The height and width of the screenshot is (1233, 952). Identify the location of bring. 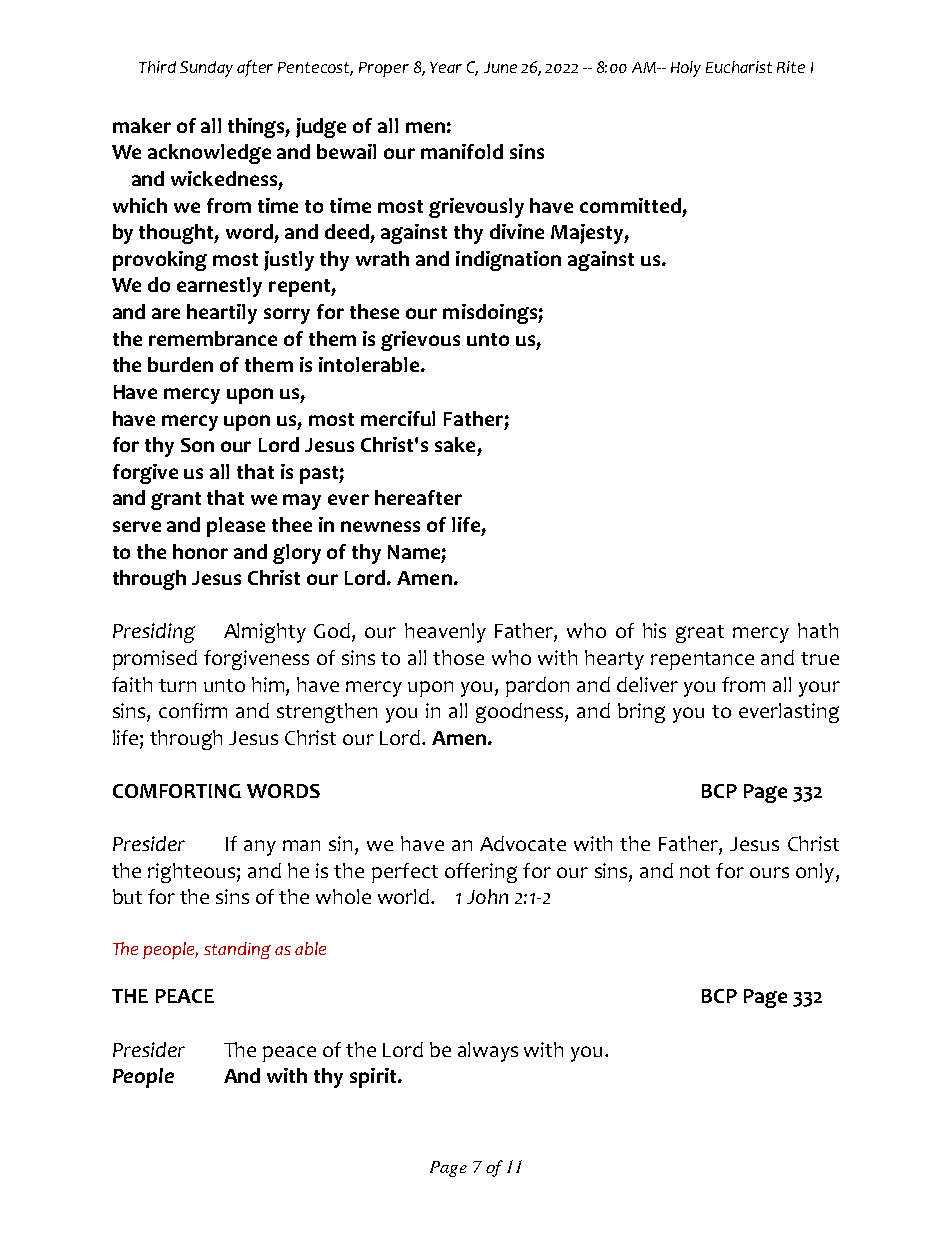
(641, 713).
